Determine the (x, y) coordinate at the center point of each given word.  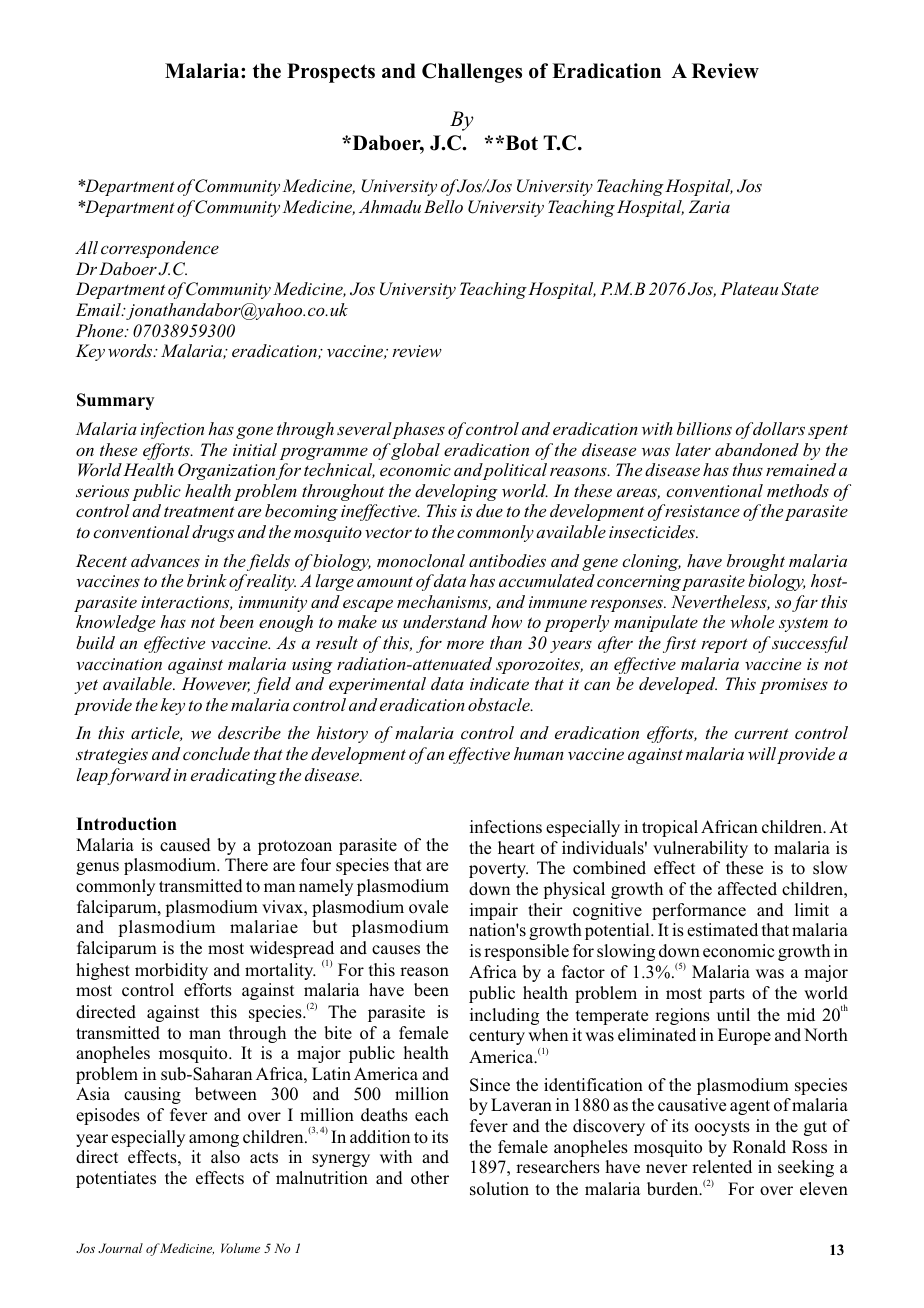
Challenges (472, 73)
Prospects (331, 73)
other (430, 1178)
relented (722, 1167)
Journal (120, 1248)
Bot (520, 143)
